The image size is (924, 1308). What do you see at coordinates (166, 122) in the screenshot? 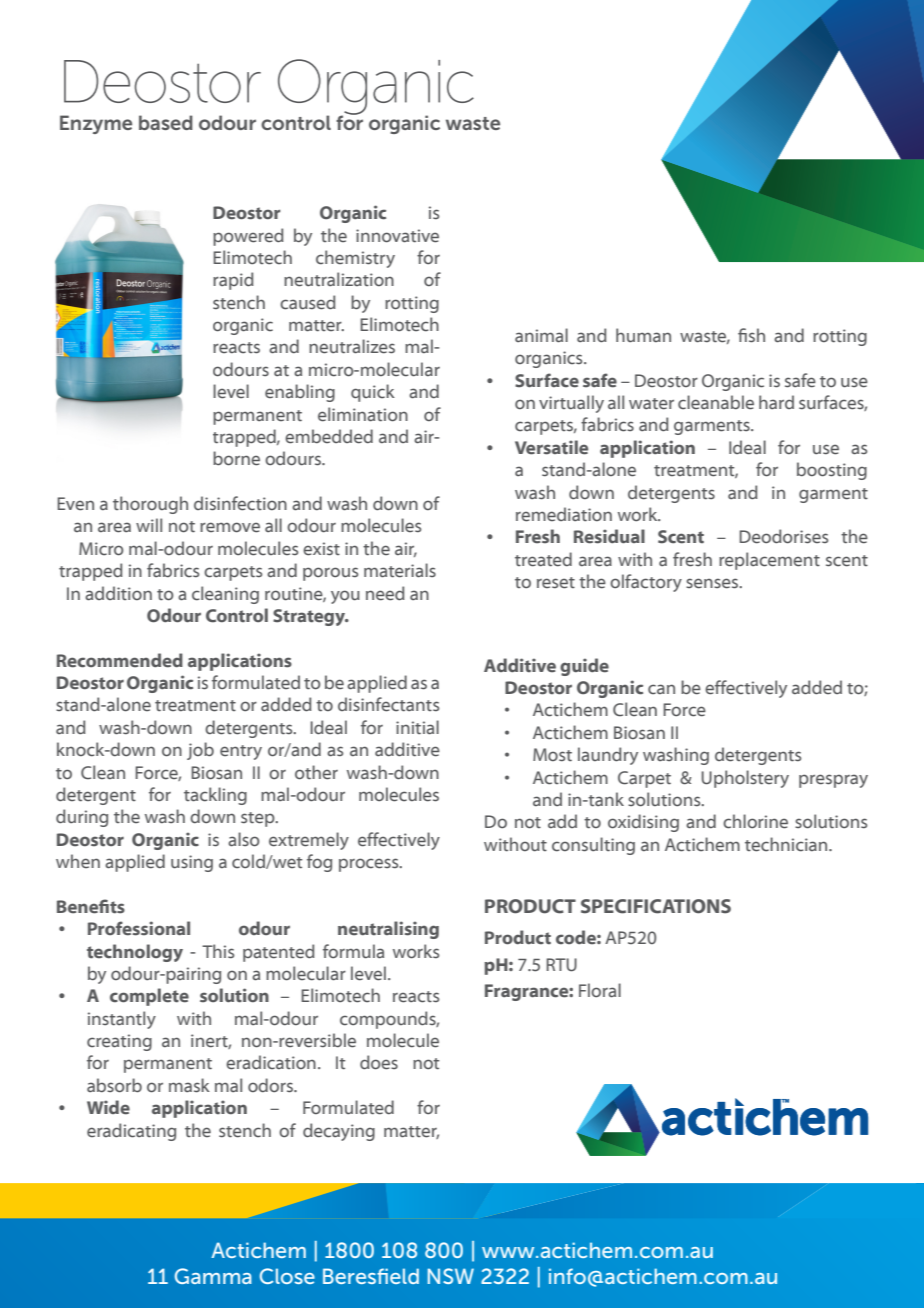
I see `based` at bounding box center [166, 122].
